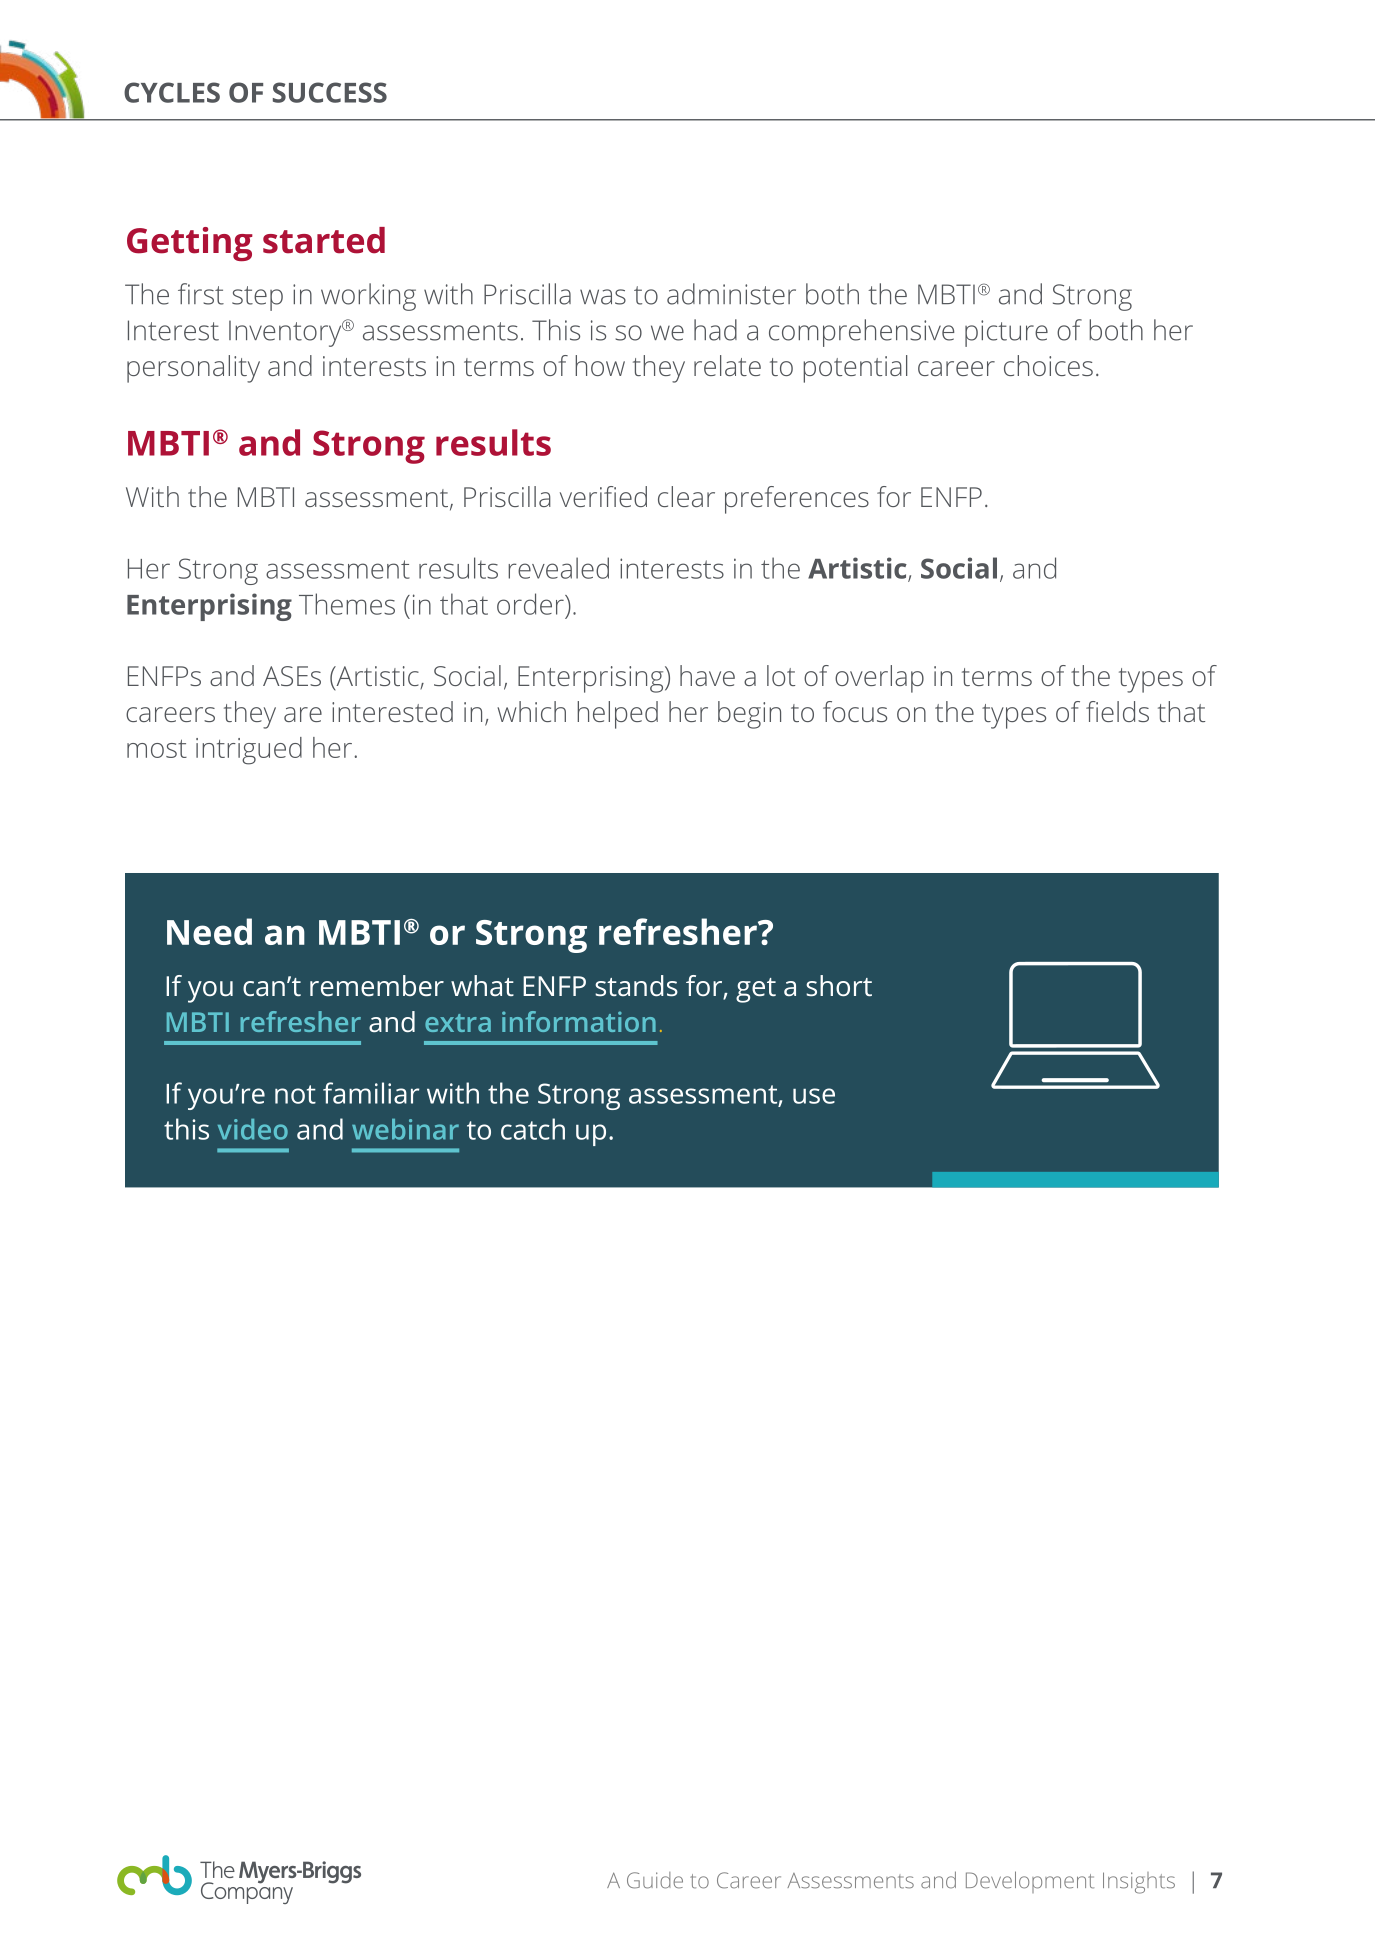 The height and width of the screenshot is (1953, 1375). I want to click on fields, so click(1117, 711).
